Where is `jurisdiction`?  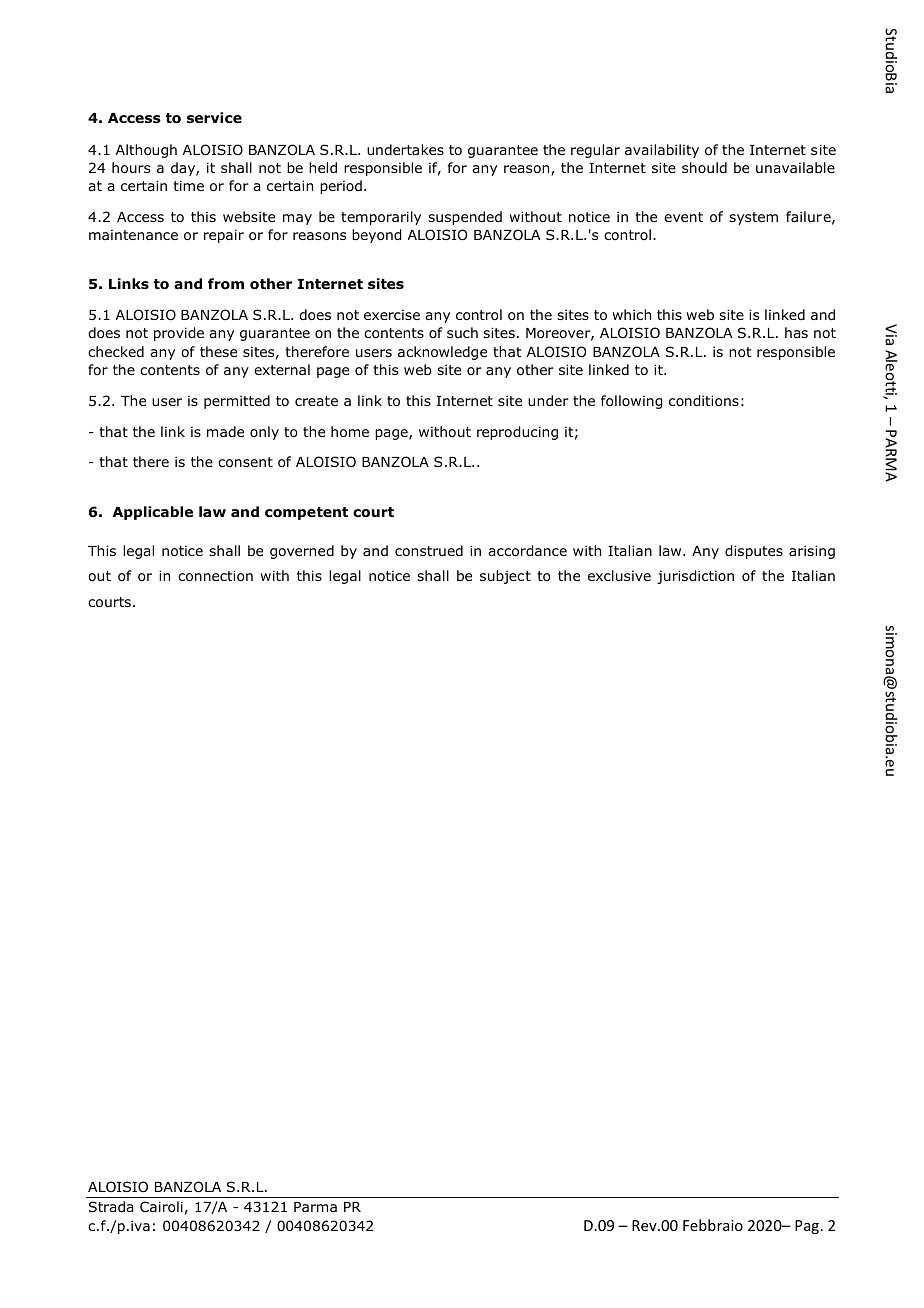 jurisdiction is located at coordinates (695, 577).
